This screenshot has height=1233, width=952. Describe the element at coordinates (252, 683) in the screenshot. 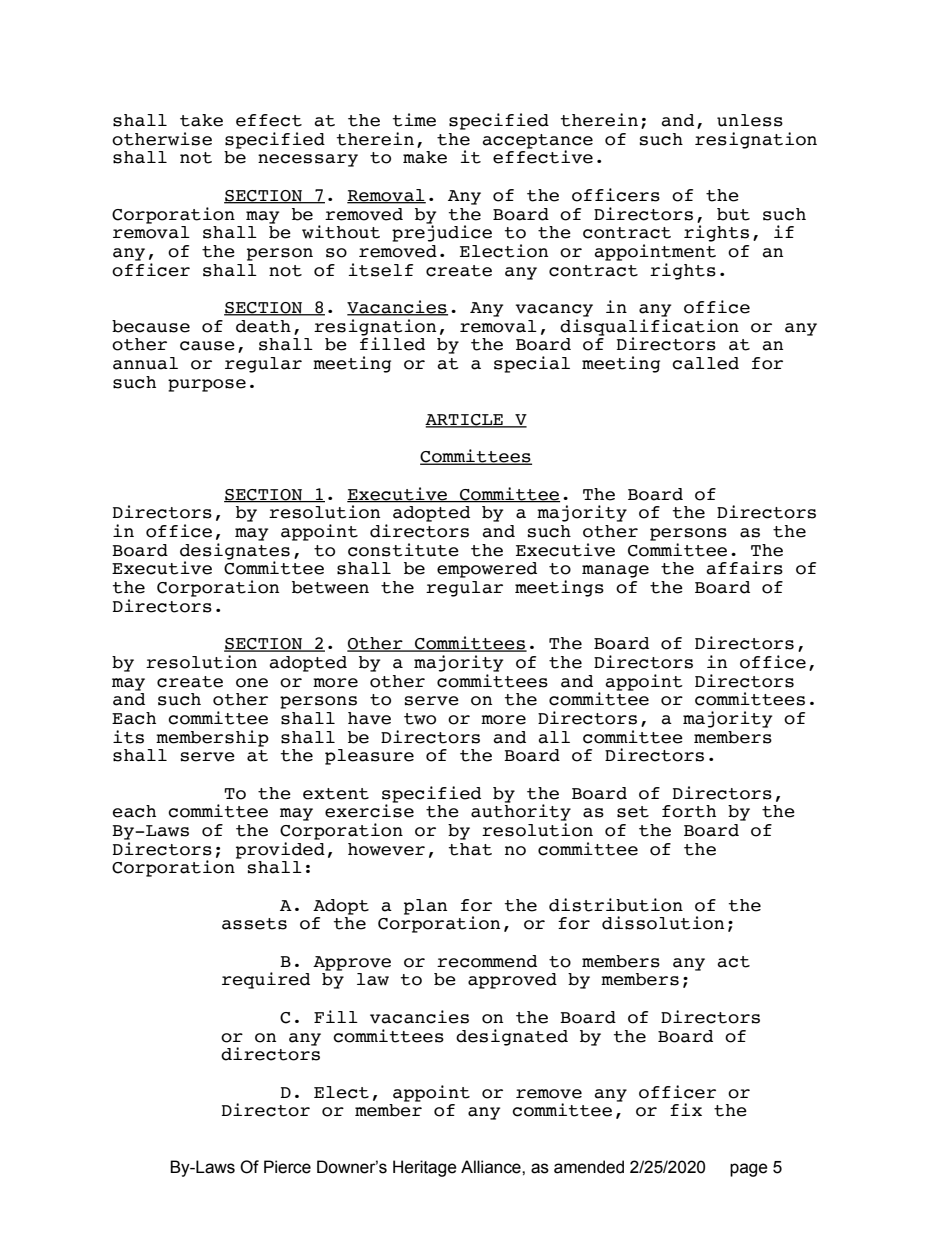

I see `one` at that location.
